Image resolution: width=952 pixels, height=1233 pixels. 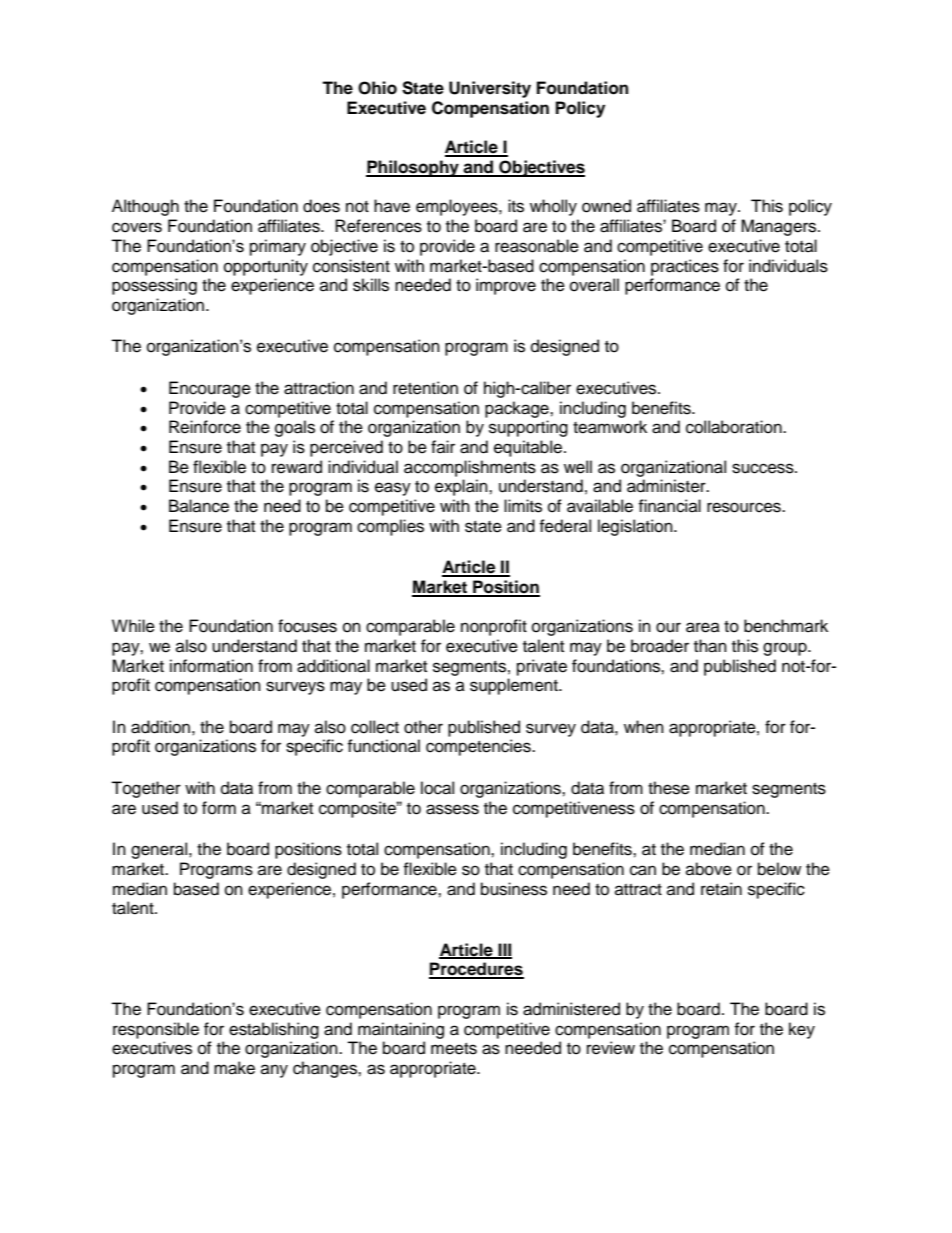 What do you see at coordinates (490, 89) in the document?
I see `University` at bounding box center [490, 89].
